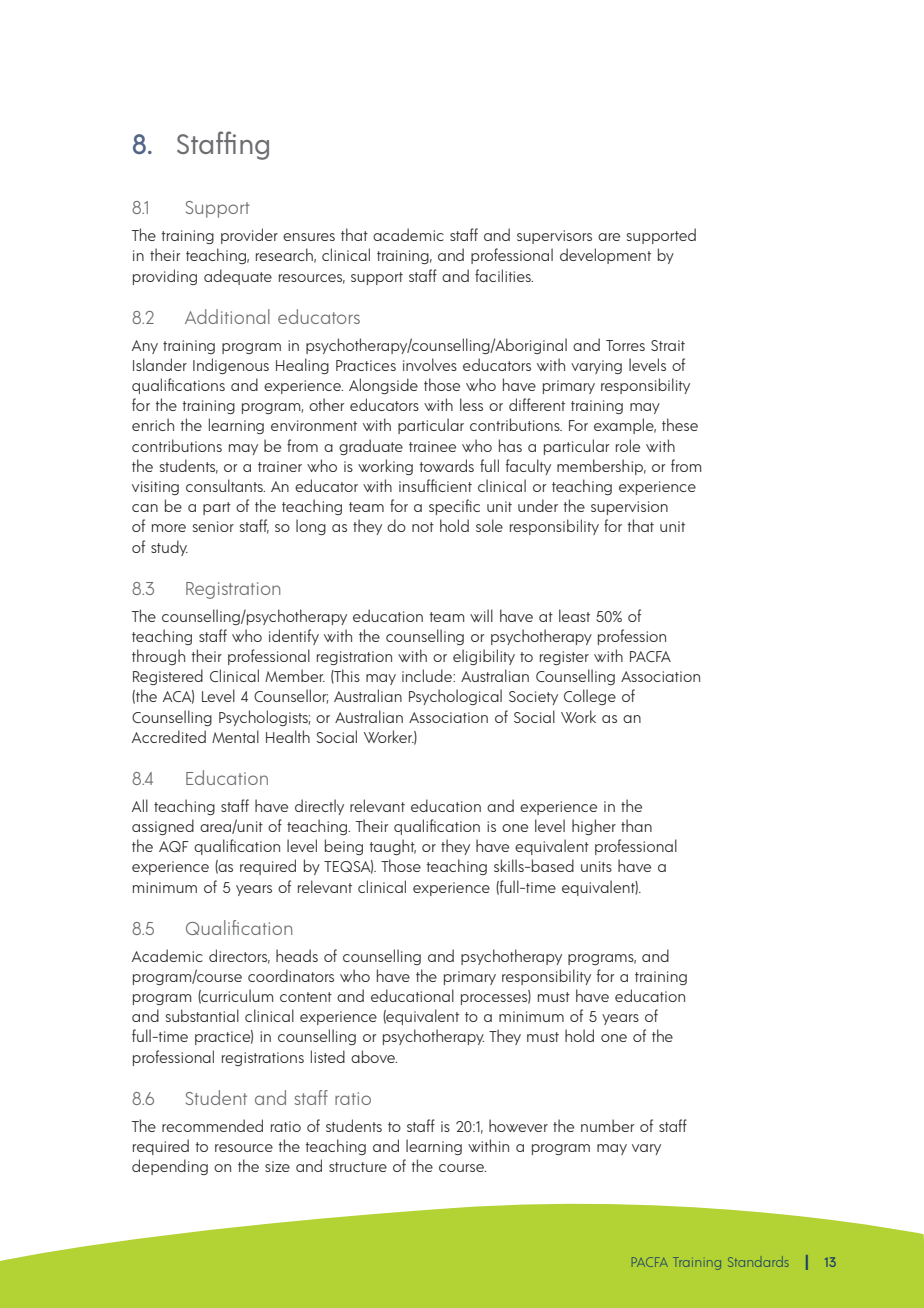 The width and height of the page is (924, 1308). What do you see at coordinates (455, 697) in the page?
I see `Psychological` at bounding box center [455, 697].
